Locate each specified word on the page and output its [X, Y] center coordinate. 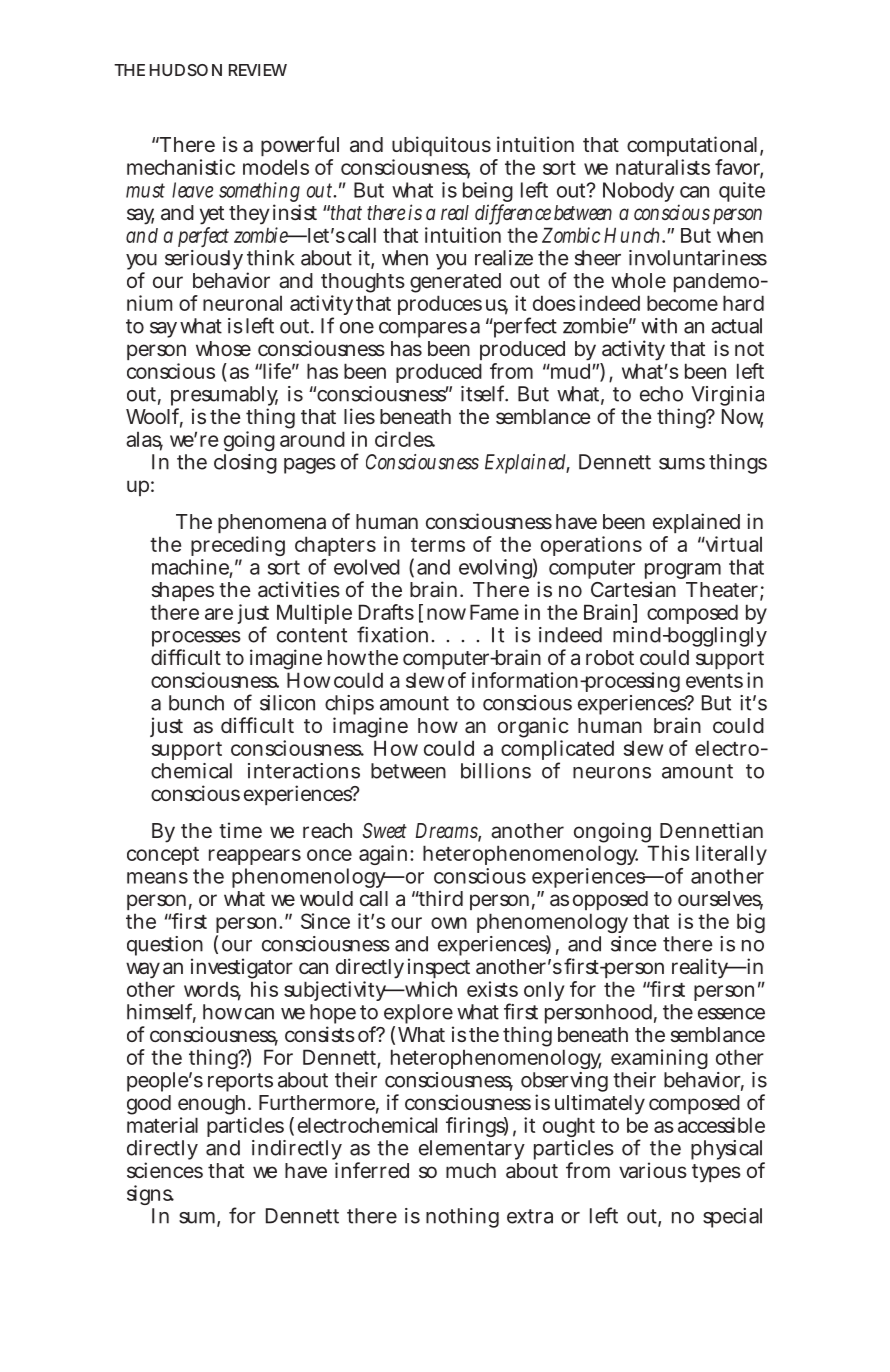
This [668, 853]
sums [682, 464]
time [240, 830]
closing [245, 464]
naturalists [663, 167]
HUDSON [186, 70]
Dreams [448, 832]
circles [405, 439]
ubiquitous [441, 148]
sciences [165, 1170]
